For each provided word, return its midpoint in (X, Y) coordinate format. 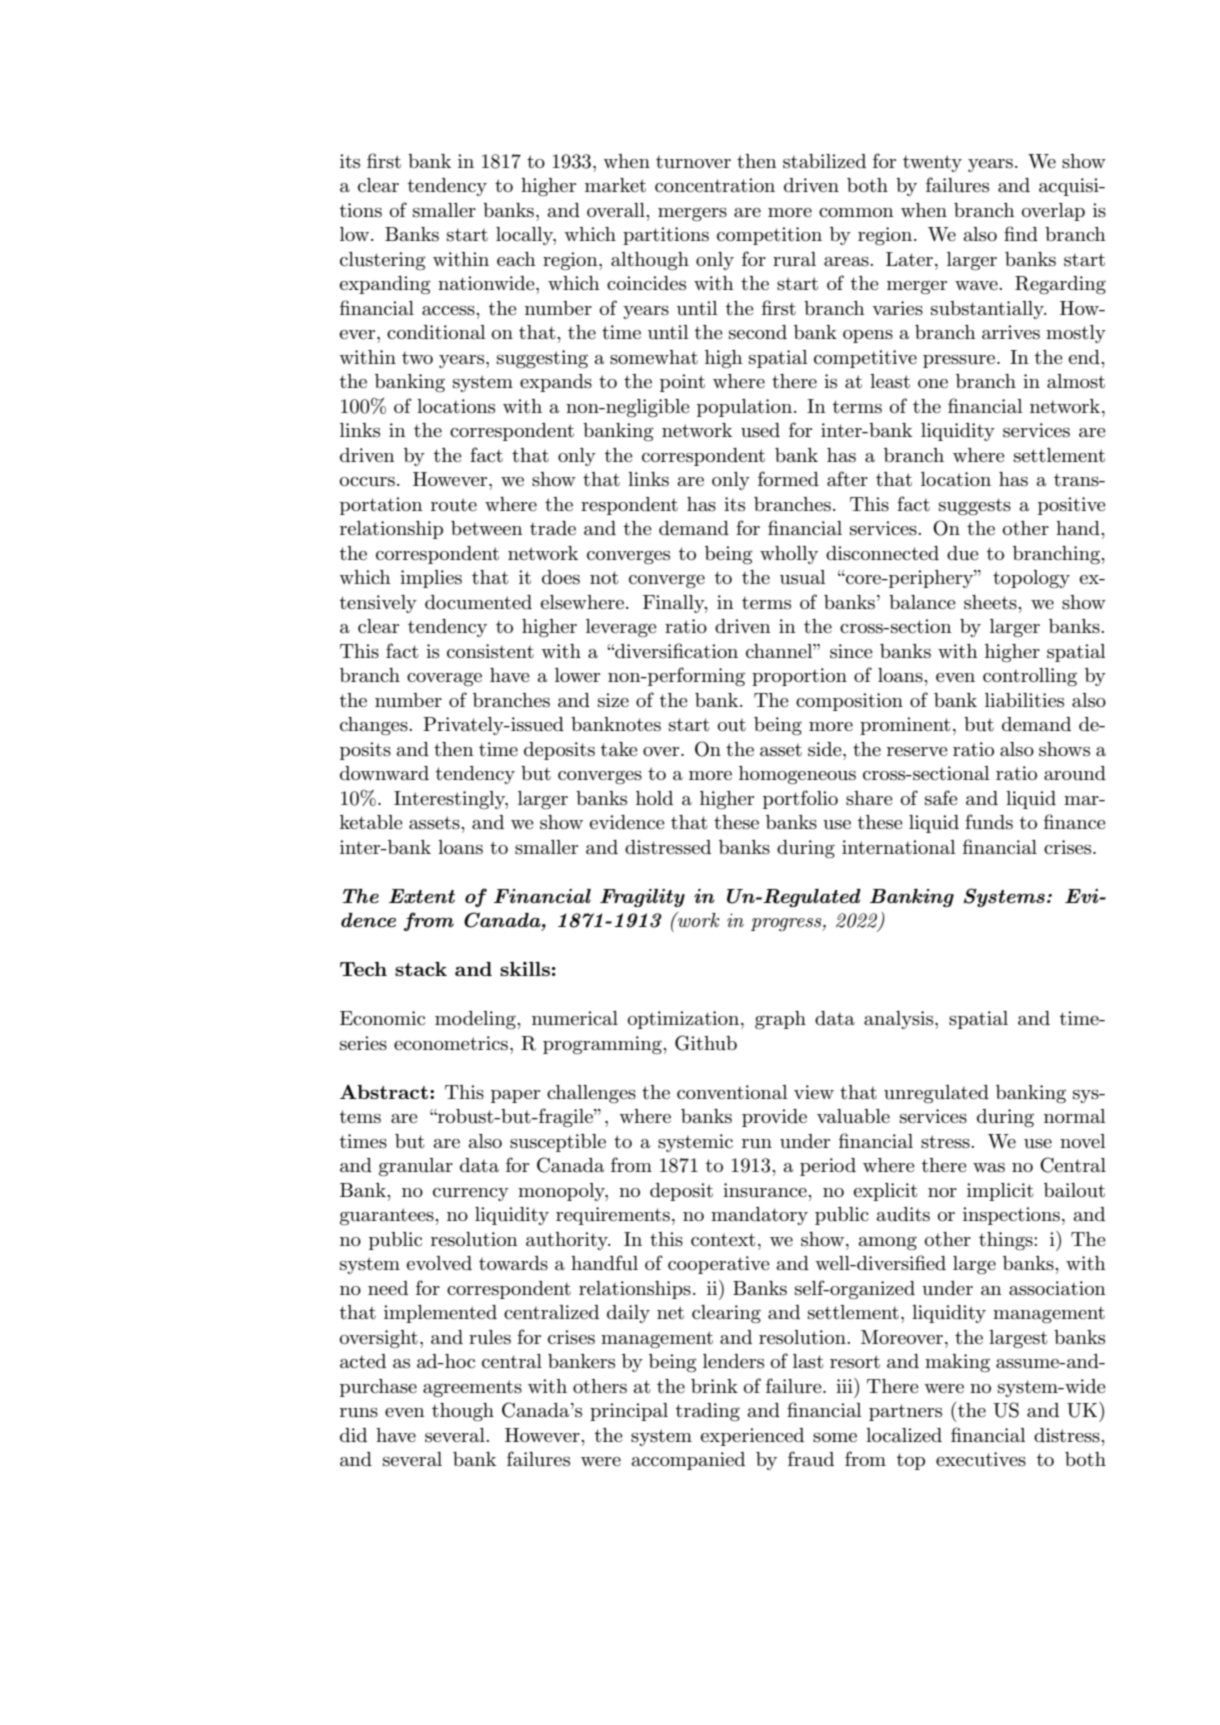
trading (708, 1412)
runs (359, 1413)
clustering (383, 261)
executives (981, 1459)
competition (769, 236)
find (1021, 233)
